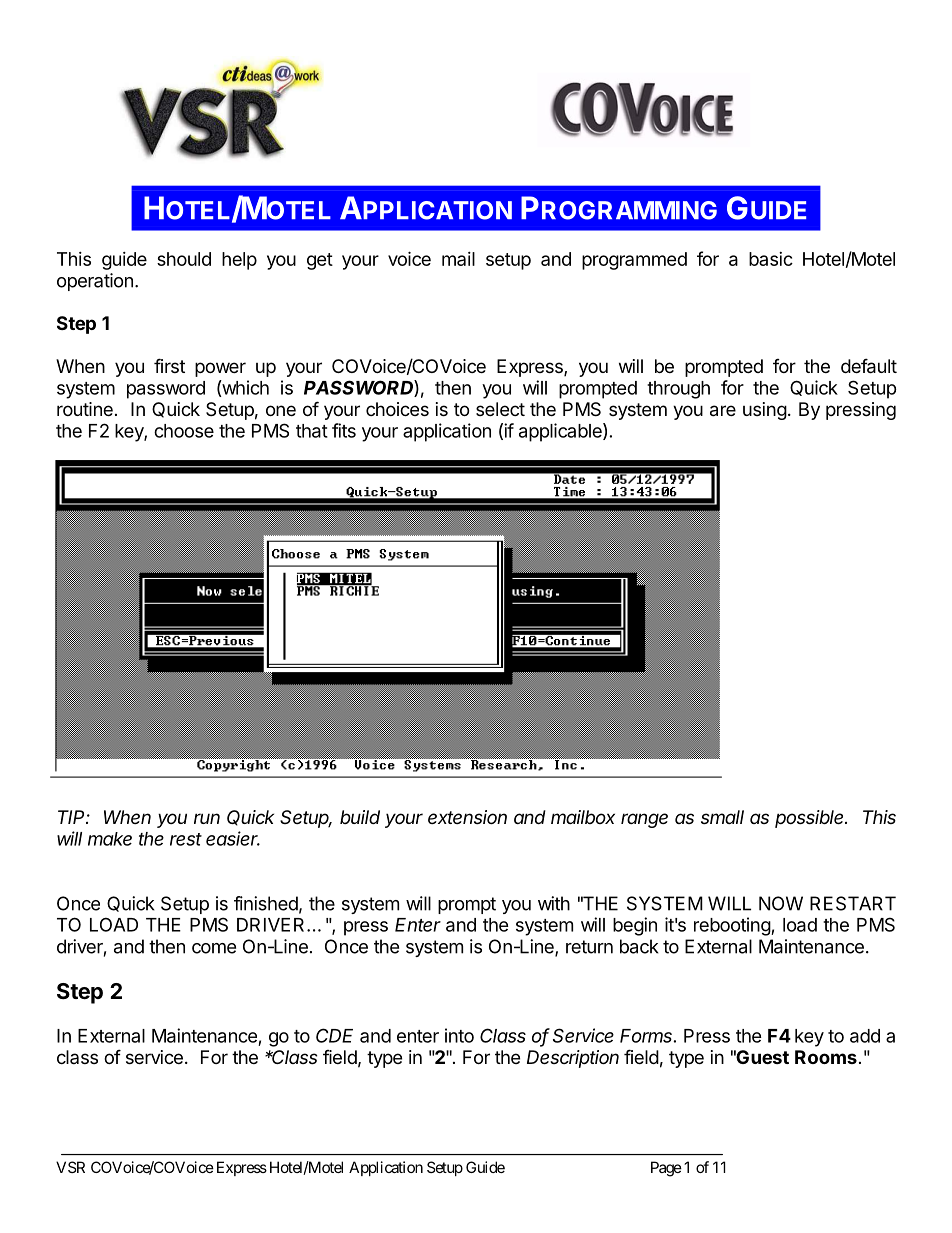  What do you see at coordinates (214, 948) in the document?
I see `come` at bounding box center [214, 948].
